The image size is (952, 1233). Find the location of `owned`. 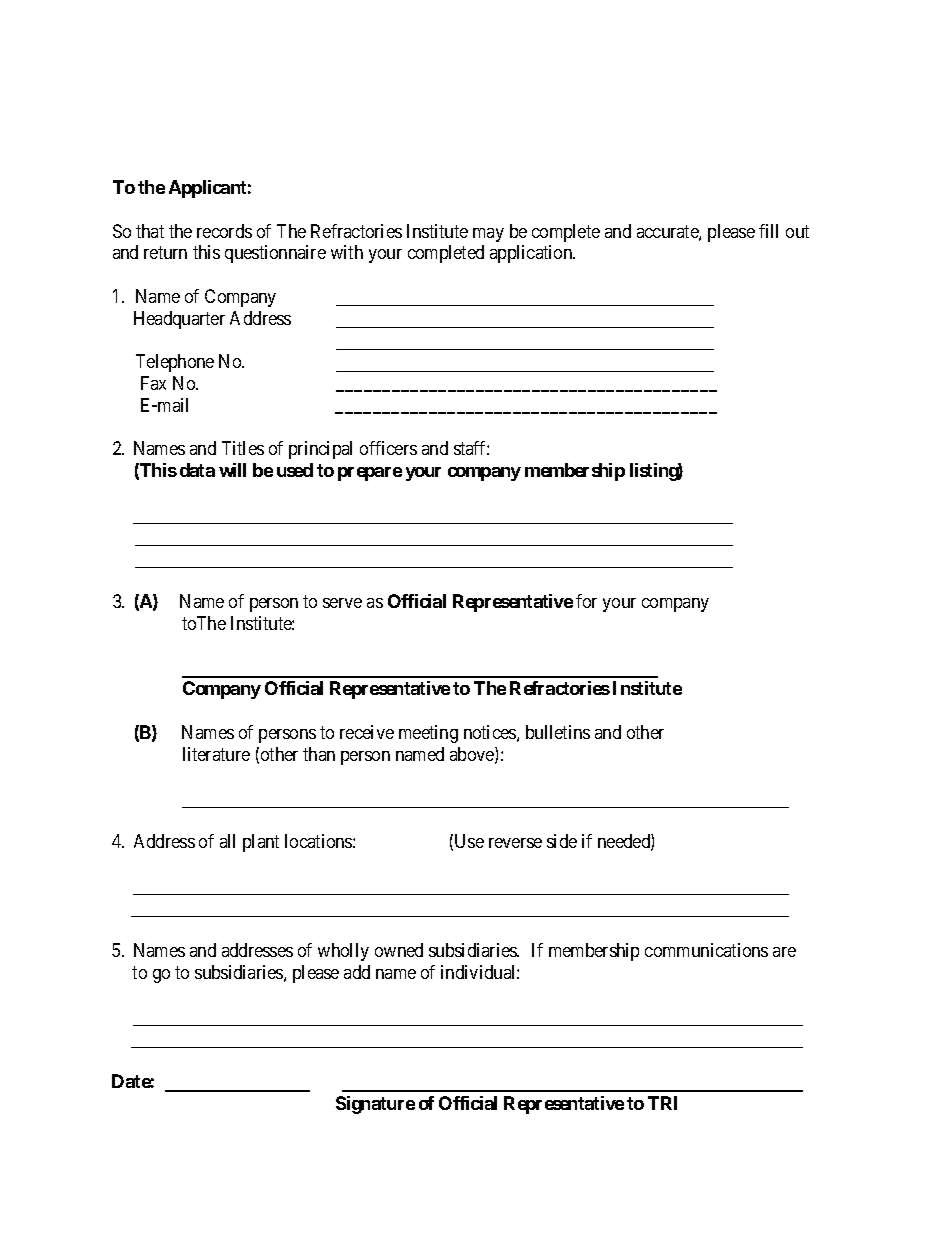

owned is located at coordinates (399, 950).
